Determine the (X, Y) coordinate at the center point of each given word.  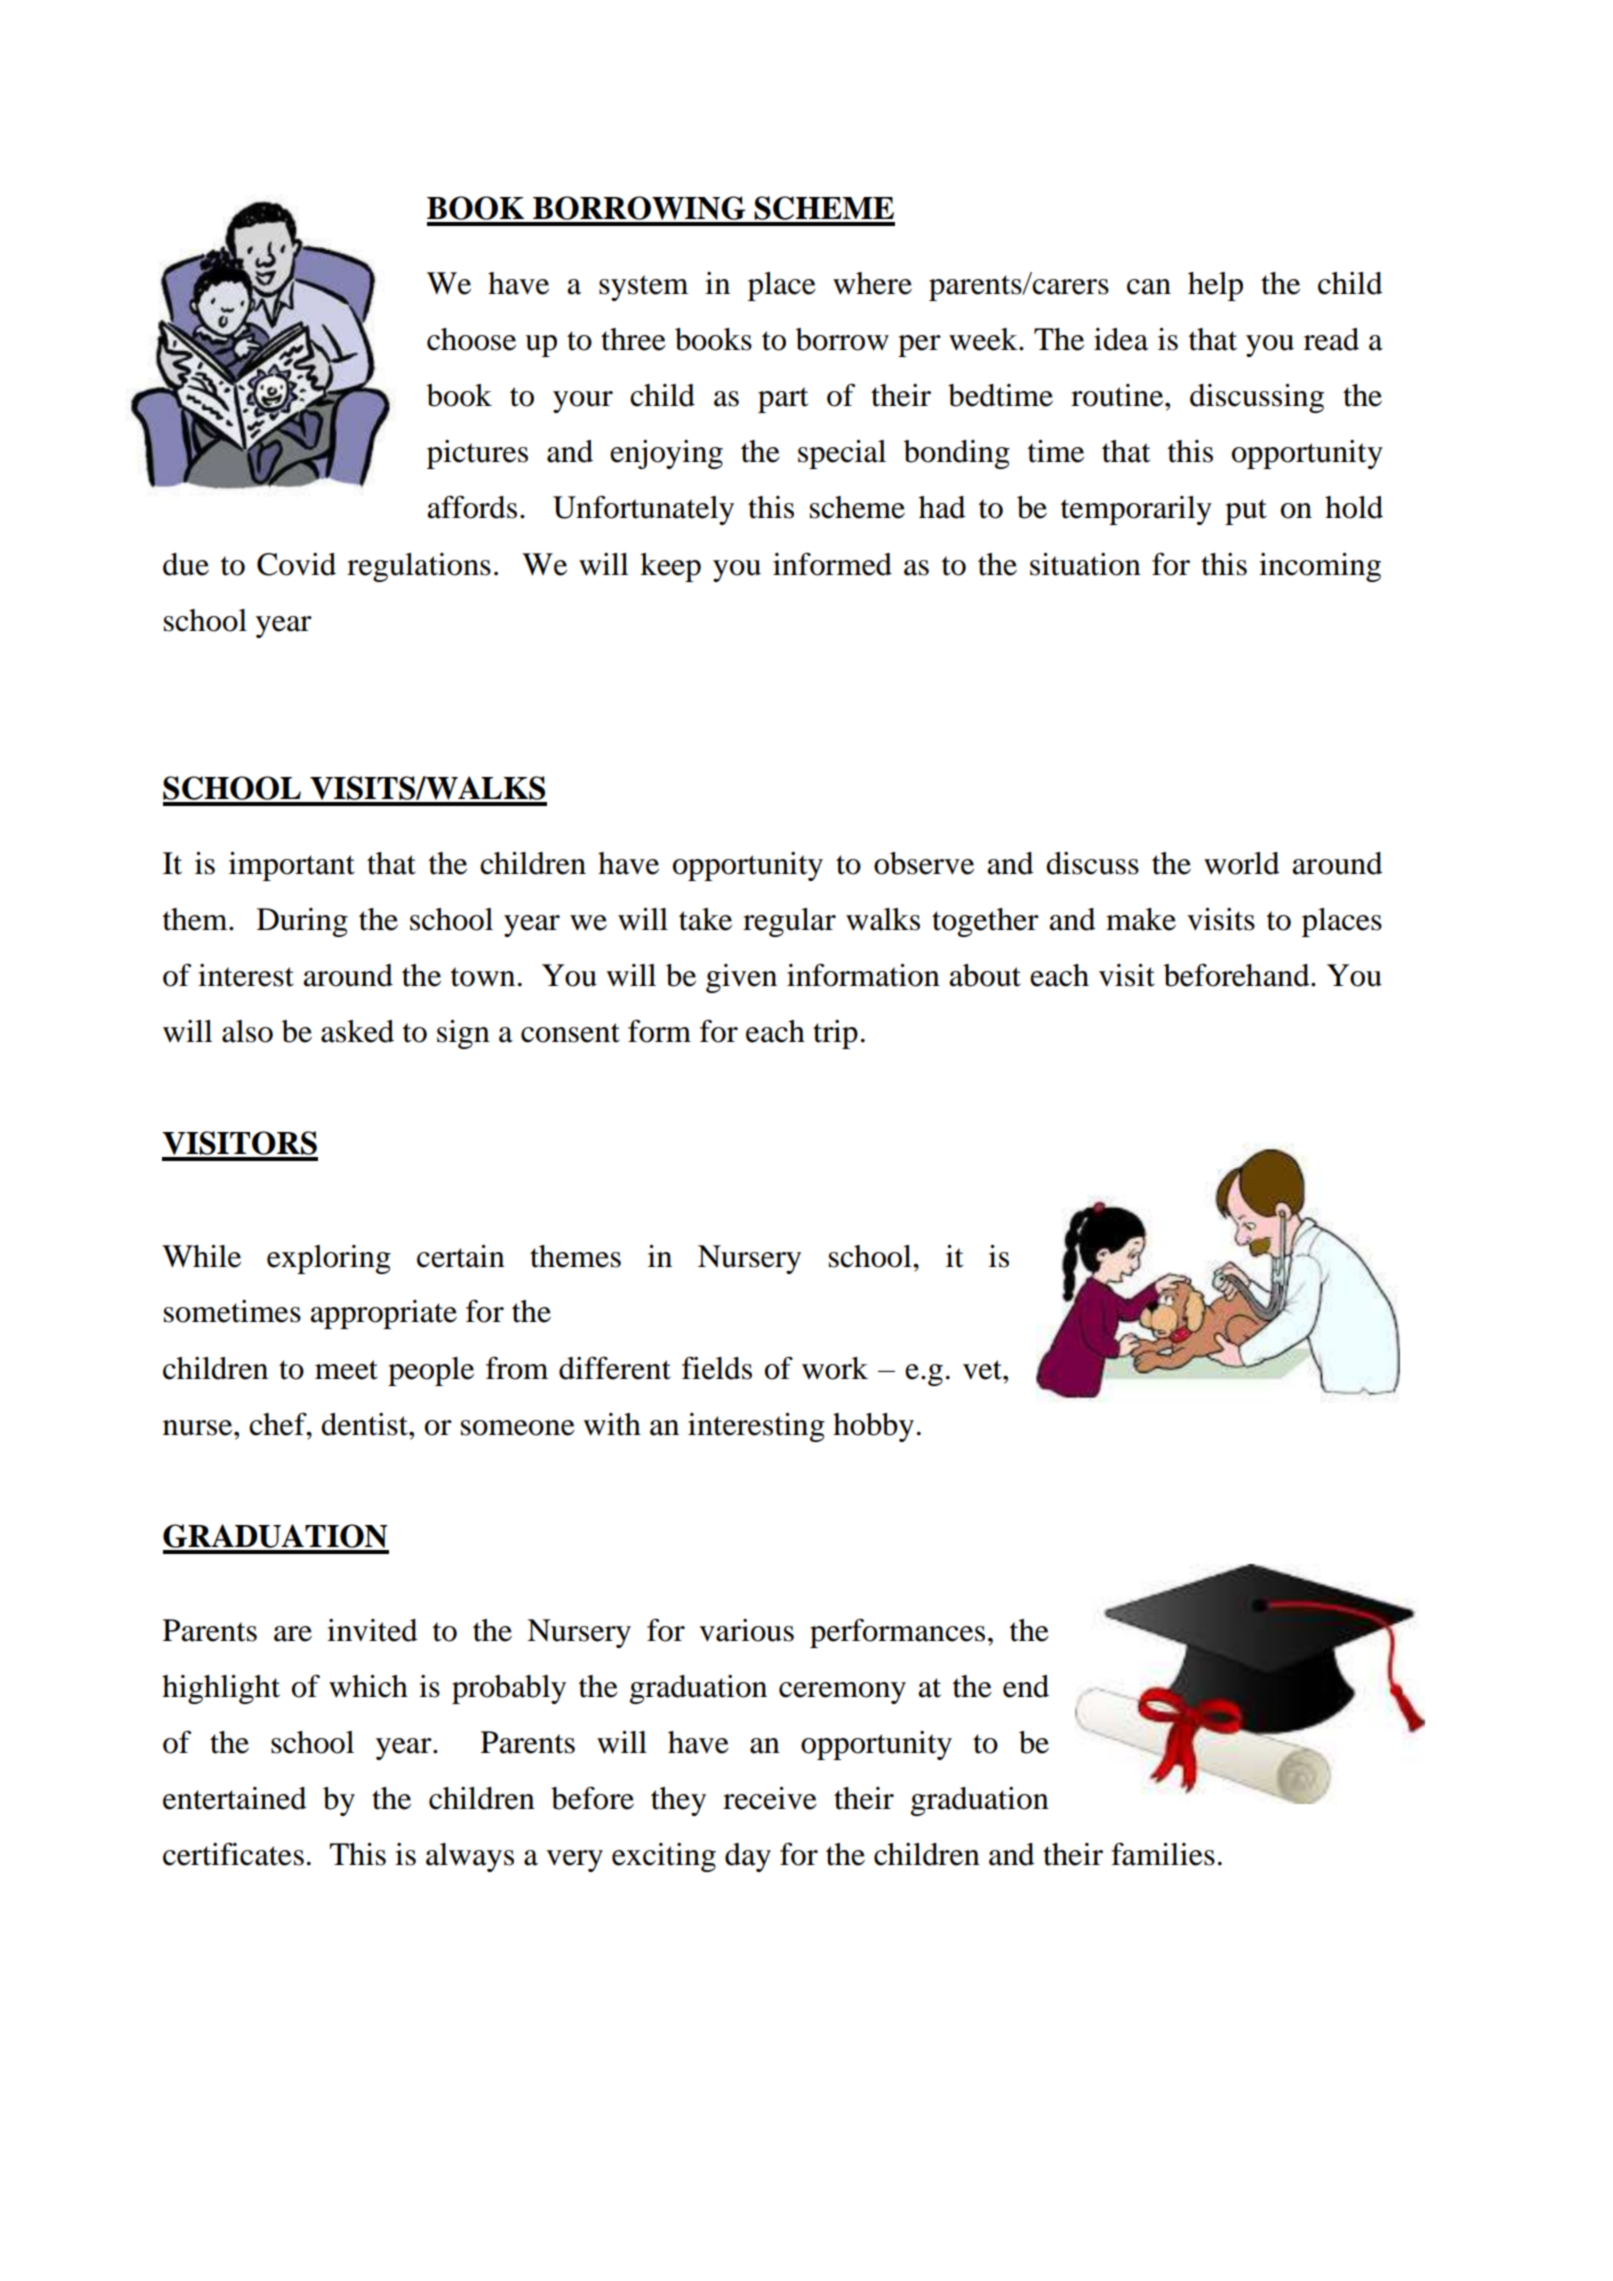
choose (471, 339)
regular (789, 922)
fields (717, 1368)
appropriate (383, 1314)
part (783, 400)
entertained (235, 1798)
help (1215, 286)
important (292, 866)
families (1163, 1854)
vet (983, 1370)
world (1242, 863)
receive (770, 1798)
